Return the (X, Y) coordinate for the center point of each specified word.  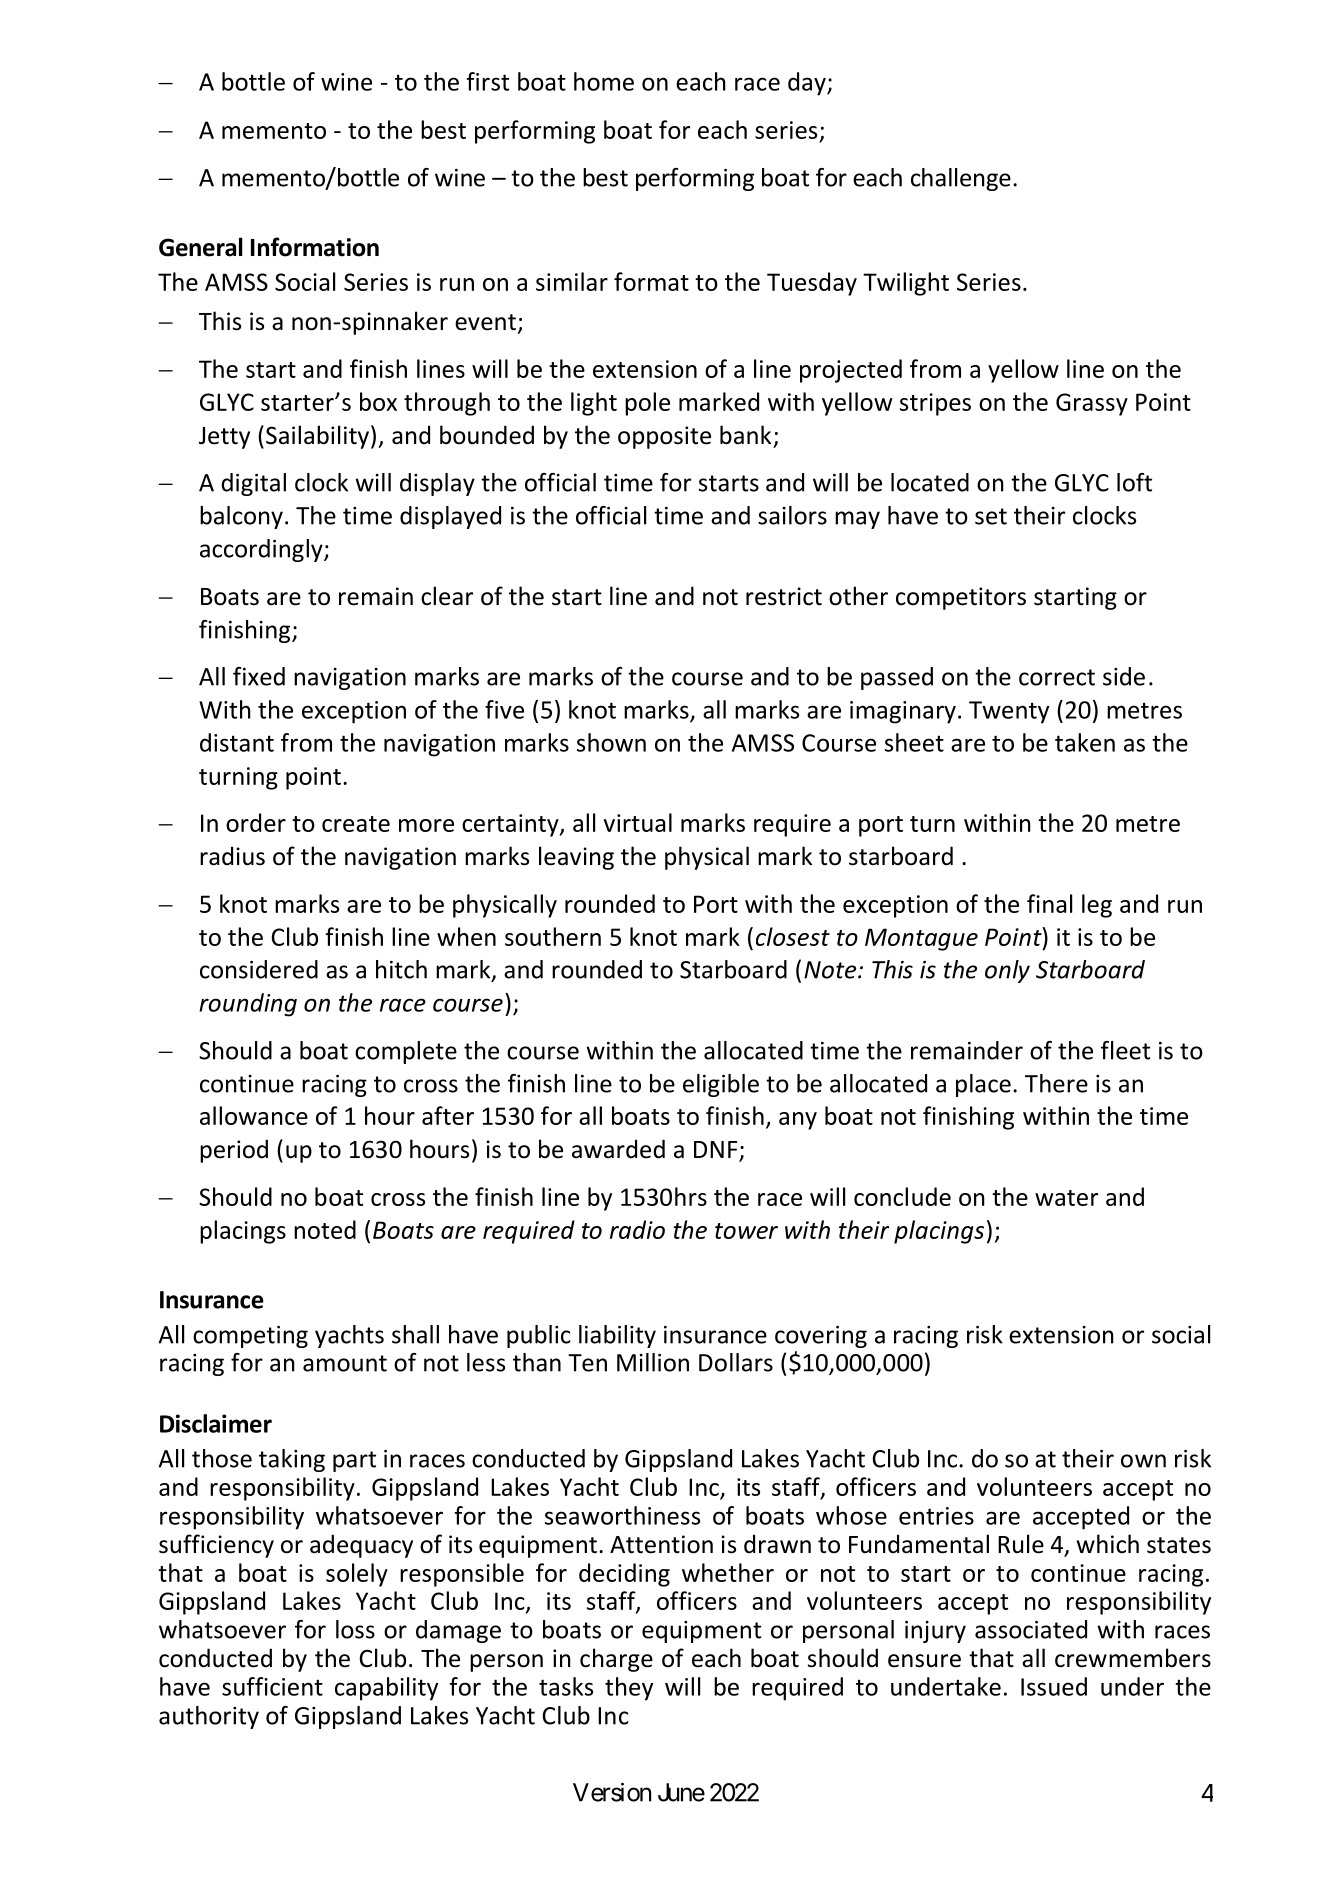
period (234, 1151)
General (201, 247)
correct (1057, 677)
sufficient (272, 1686)
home (604, 81)
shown (611, 742)
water (1066, 1198)
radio (637, 1229)
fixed (259, 676)
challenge (961, 179)
